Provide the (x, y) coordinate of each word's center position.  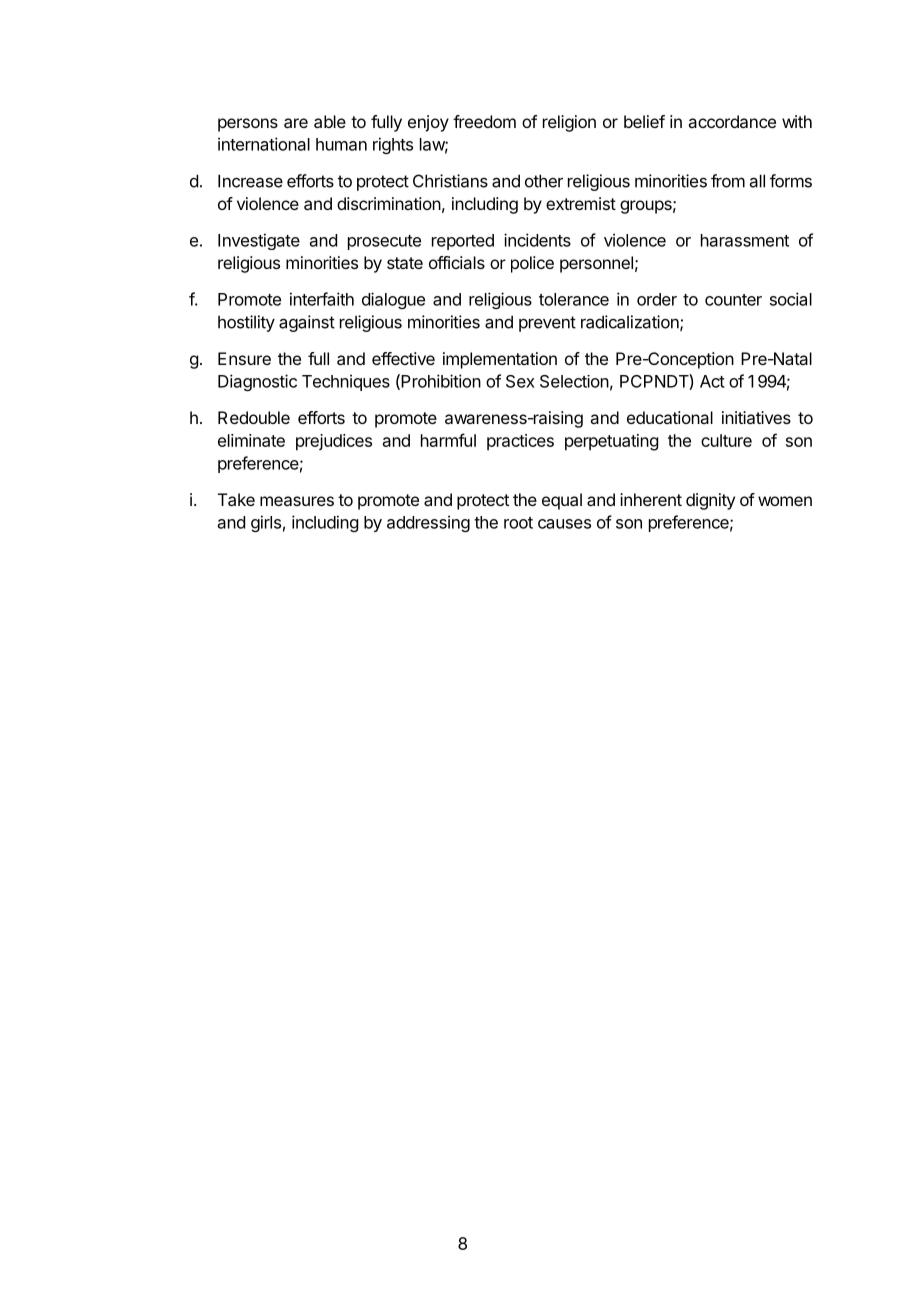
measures (297, 501)
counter (733, 300)
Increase (250, 181)
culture (726, 440)
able (330, 121)
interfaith (322, 299)
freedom (484, 121)
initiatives (756, 417)
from (728, 181)
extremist (581, 203)
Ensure (244, 358)
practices (520, 442)
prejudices (334, 442)
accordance (732, 121)
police (532, 264)
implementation (500, 360)
